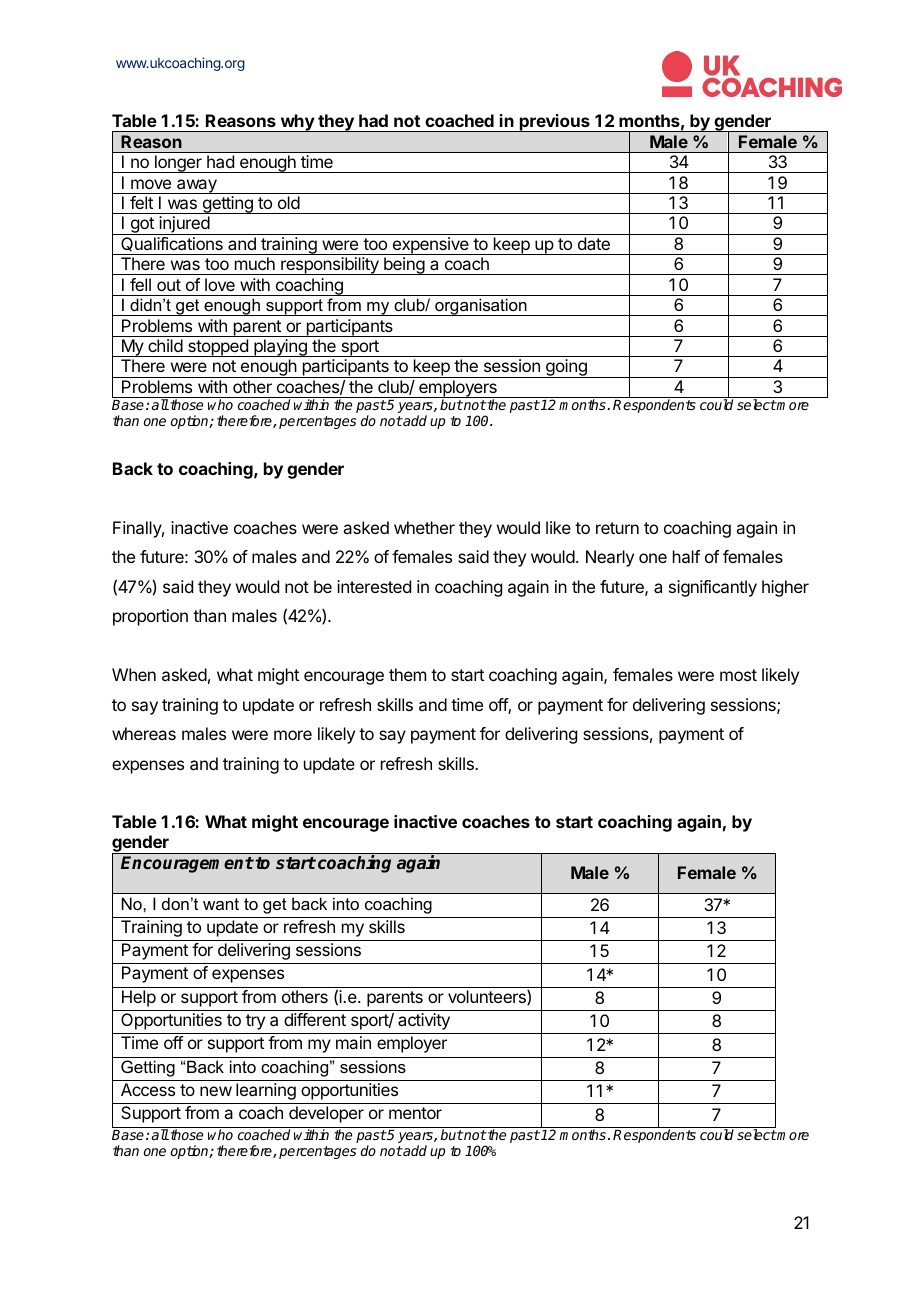 This screenshot has width=924, height=1308. What do you see at coordinates (216, 1091) in the screenshot?
I see `new` at bounding box center [216, 1091].
